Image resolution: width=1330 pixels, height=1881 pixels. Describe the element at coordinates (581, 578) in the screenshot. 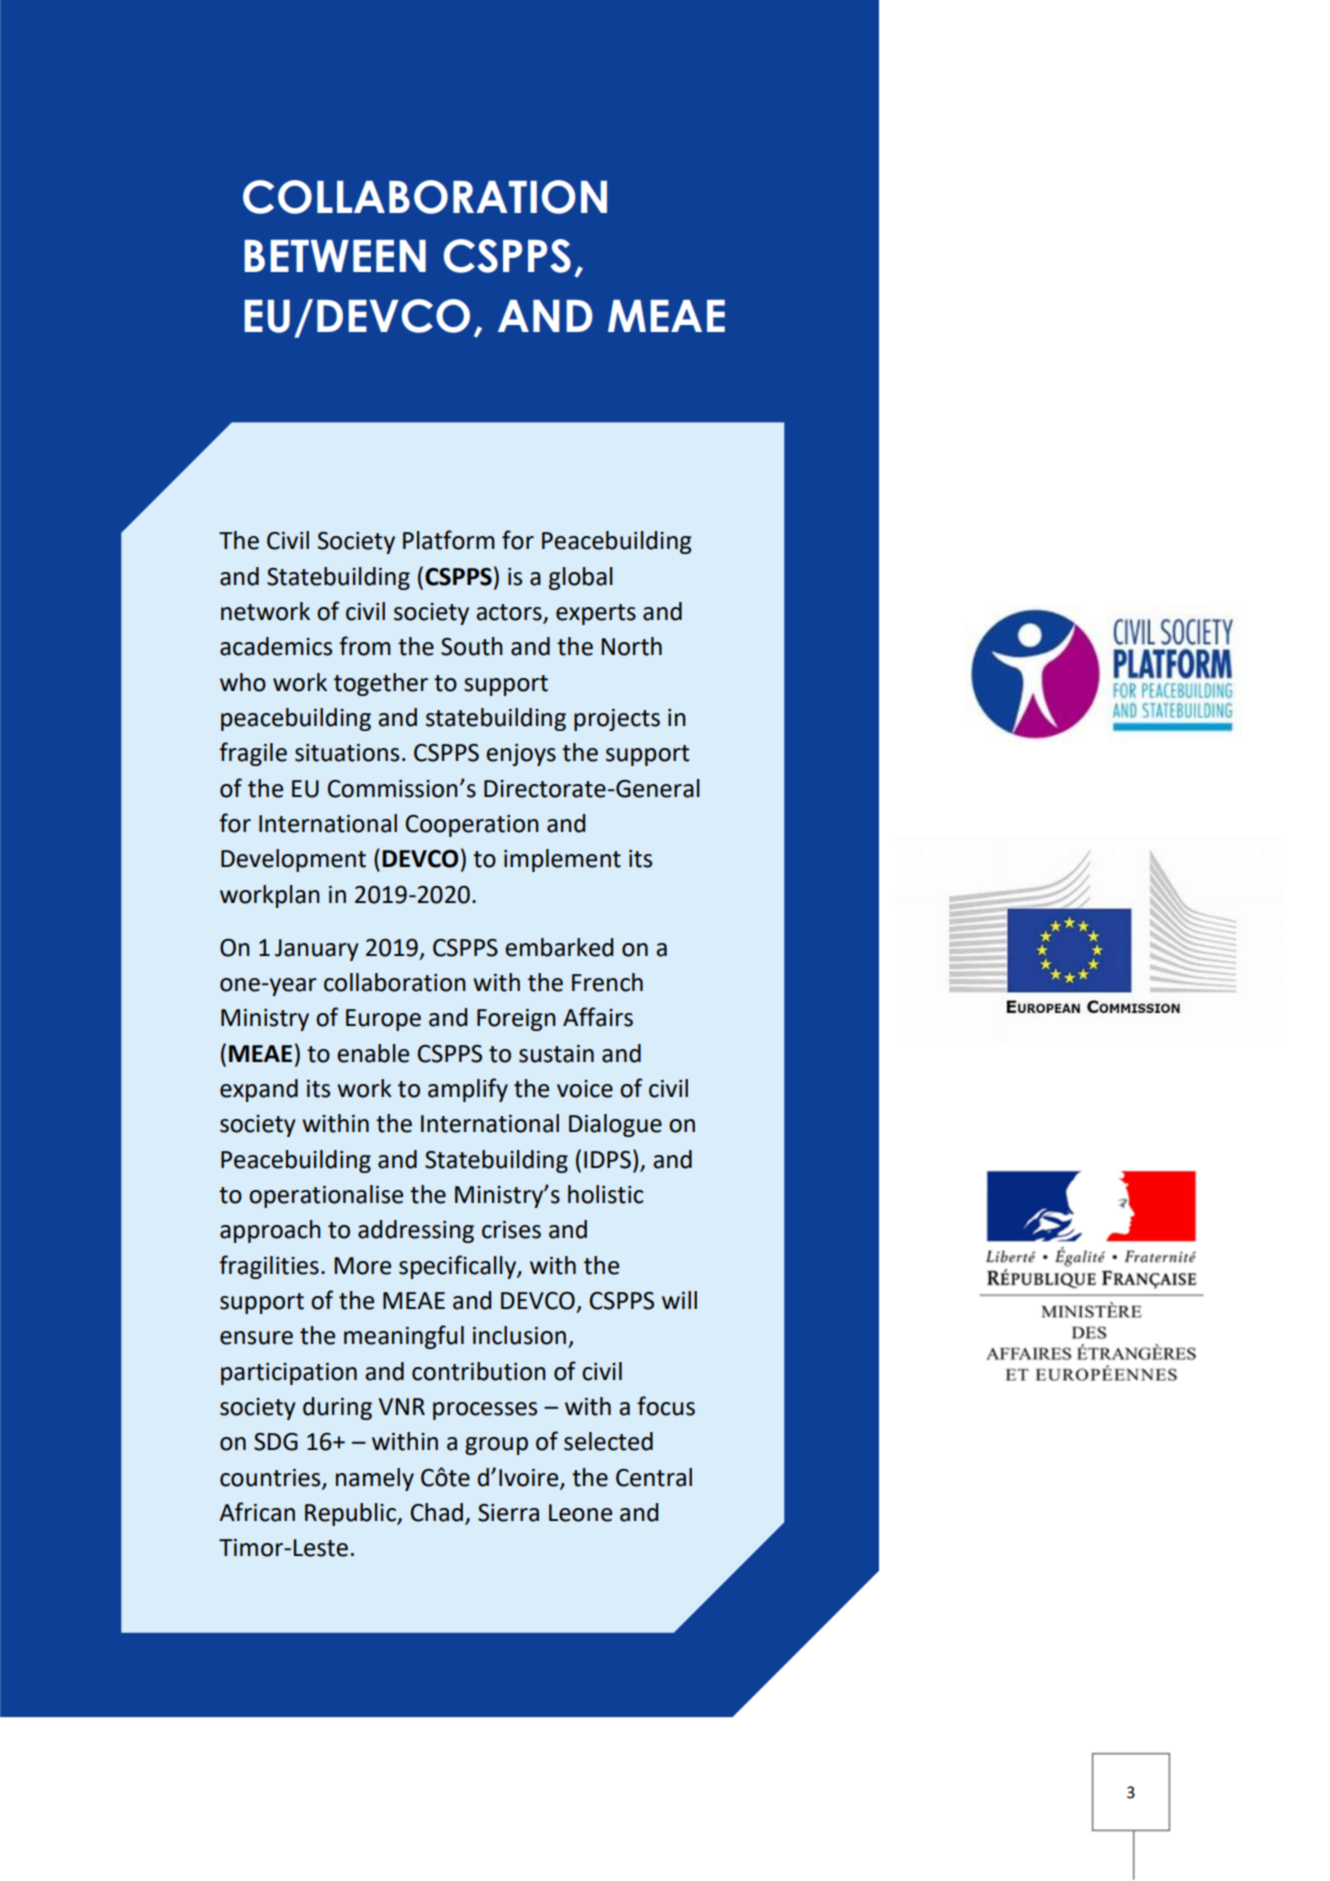

I see `global` at that location.
